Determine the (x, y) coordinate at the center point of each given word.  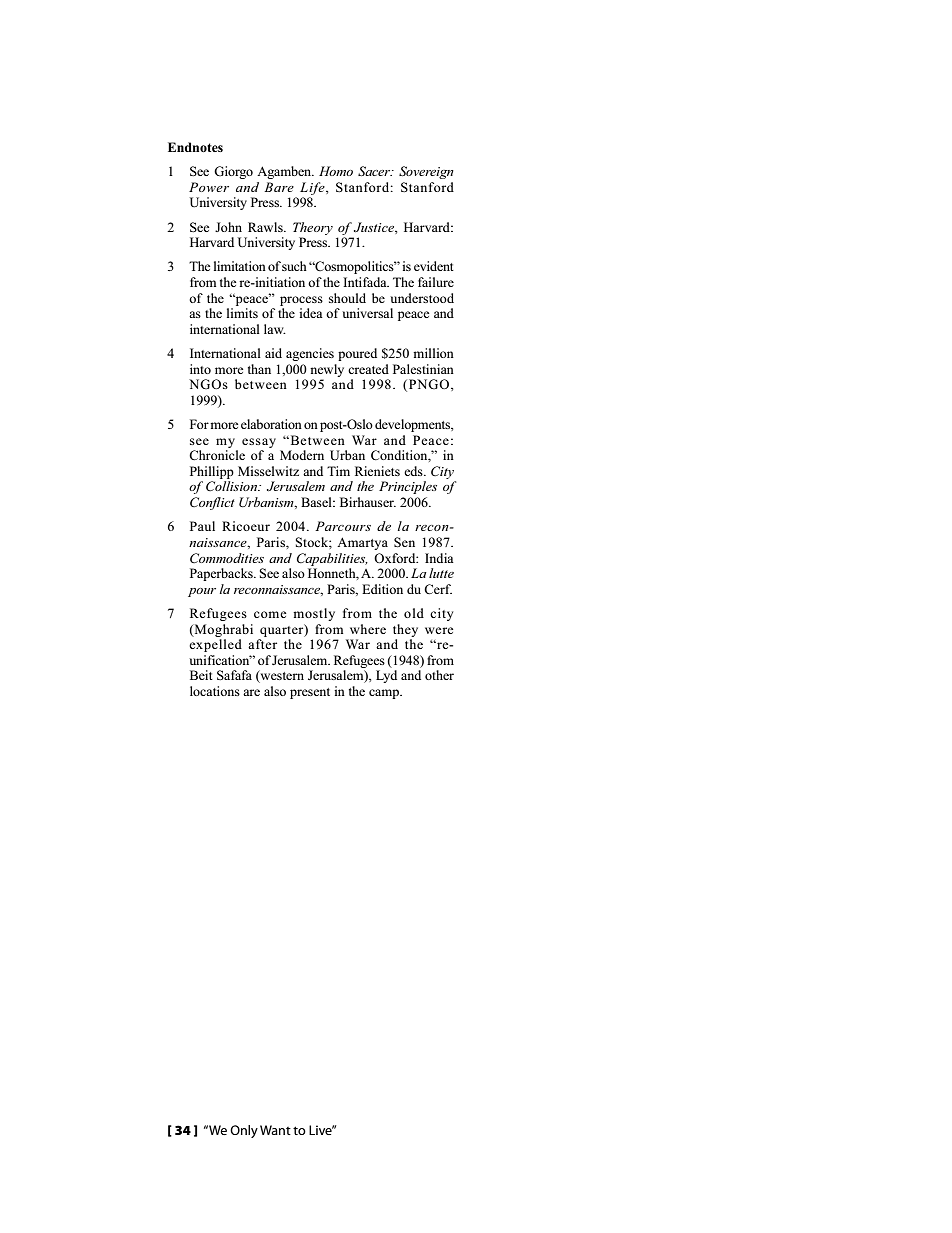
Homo (336, 171)
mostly (314, 614)
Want (275, 1130)
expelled (215, 645)
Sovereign (426, 172)
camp (385, 694)
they (405, 630)
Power (209, 187)
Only (244, 1131)
